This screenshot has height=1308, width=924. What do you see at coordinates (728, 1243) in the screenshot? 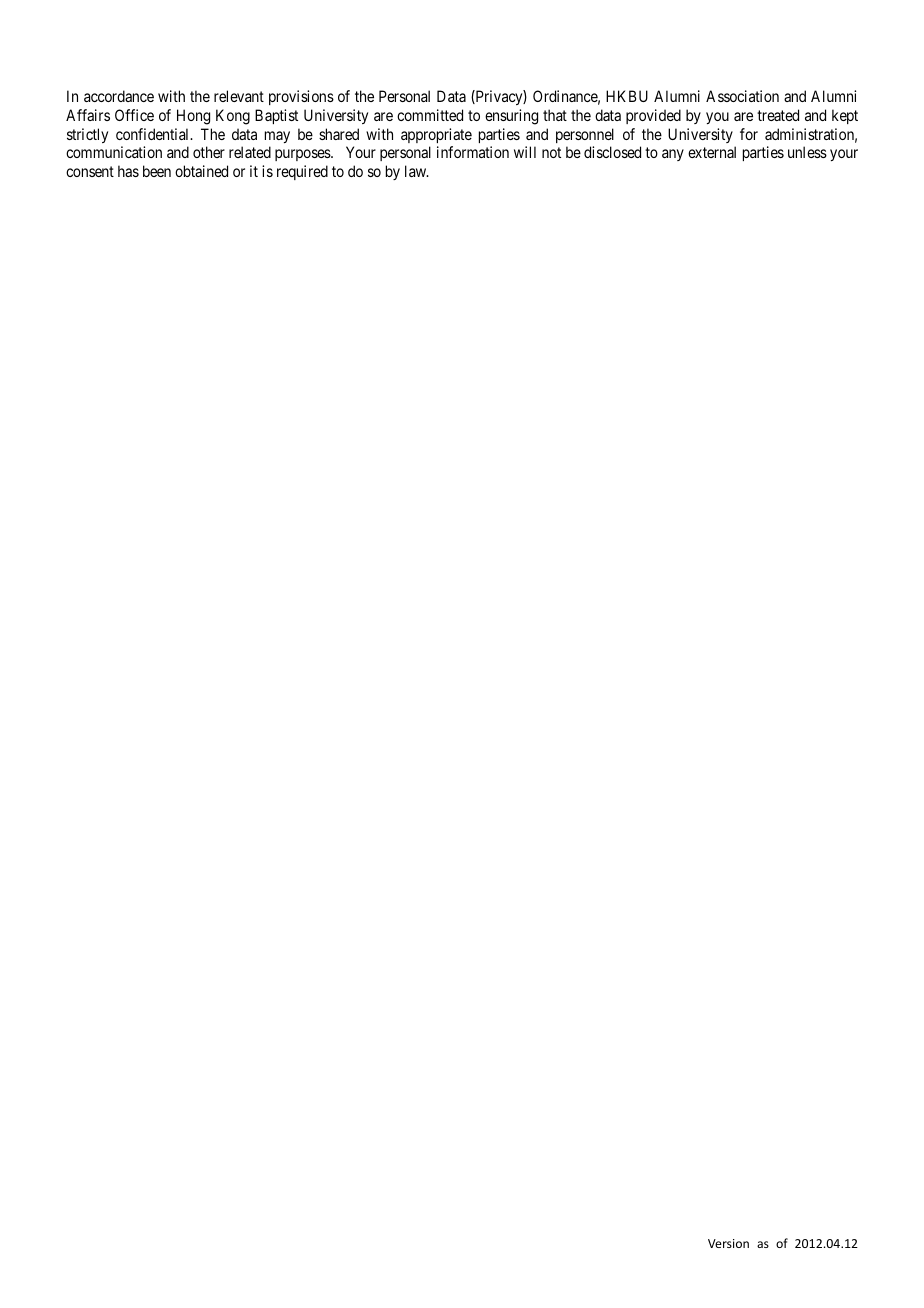
I see `Version` at bounding box center [728, 1243].
